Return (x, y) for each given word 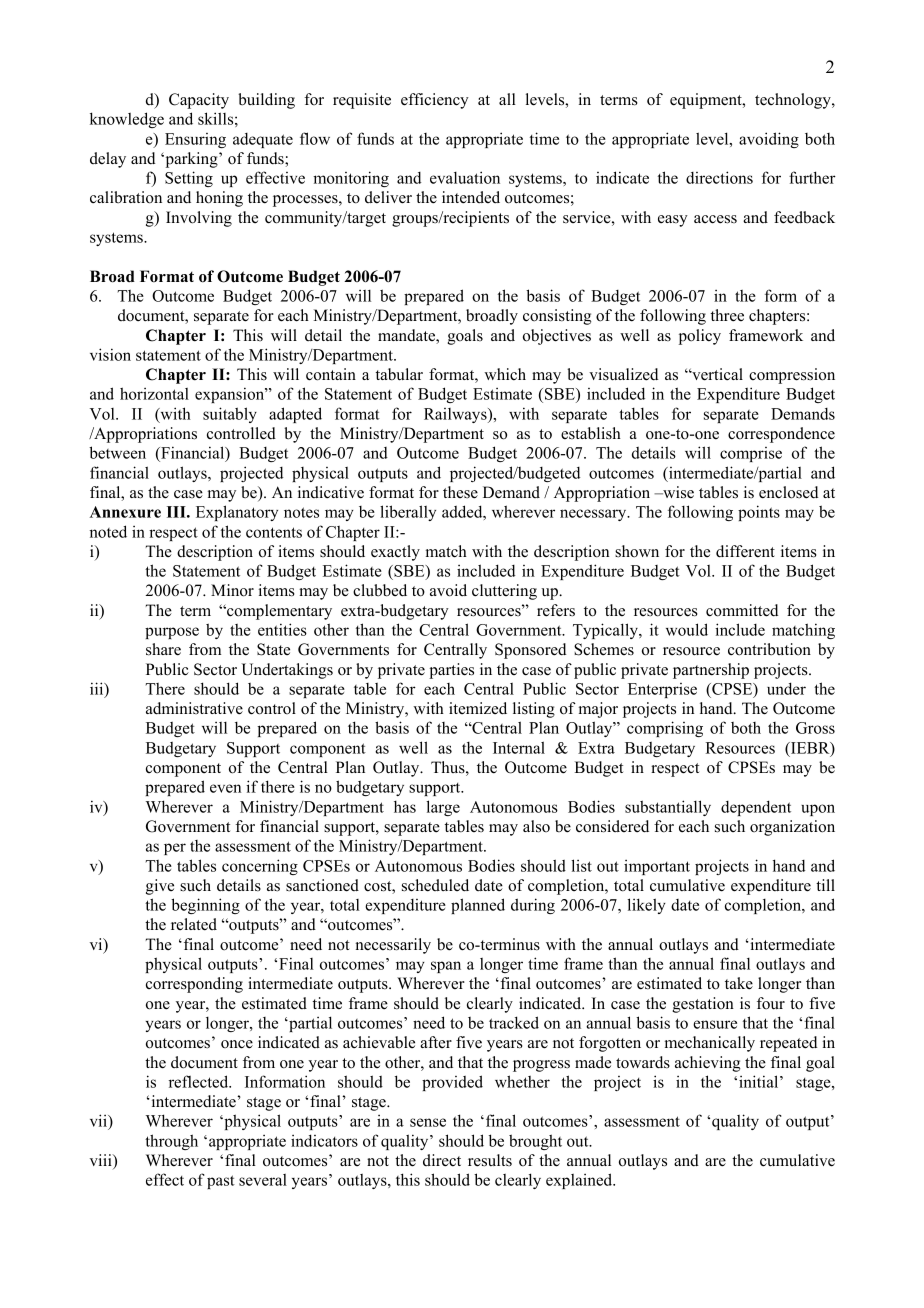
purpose (172, 633)
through (171, 1142)
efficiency (435, 101)
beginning (205, 906)
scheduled (435, 885)
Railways (456, 415)
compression (792, 376)
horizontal (154, 393)
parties (451, 671)
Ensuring (195, 140)
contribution (769, 649)
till (825, 885)
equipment (707, 101)
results (490, 1160)
